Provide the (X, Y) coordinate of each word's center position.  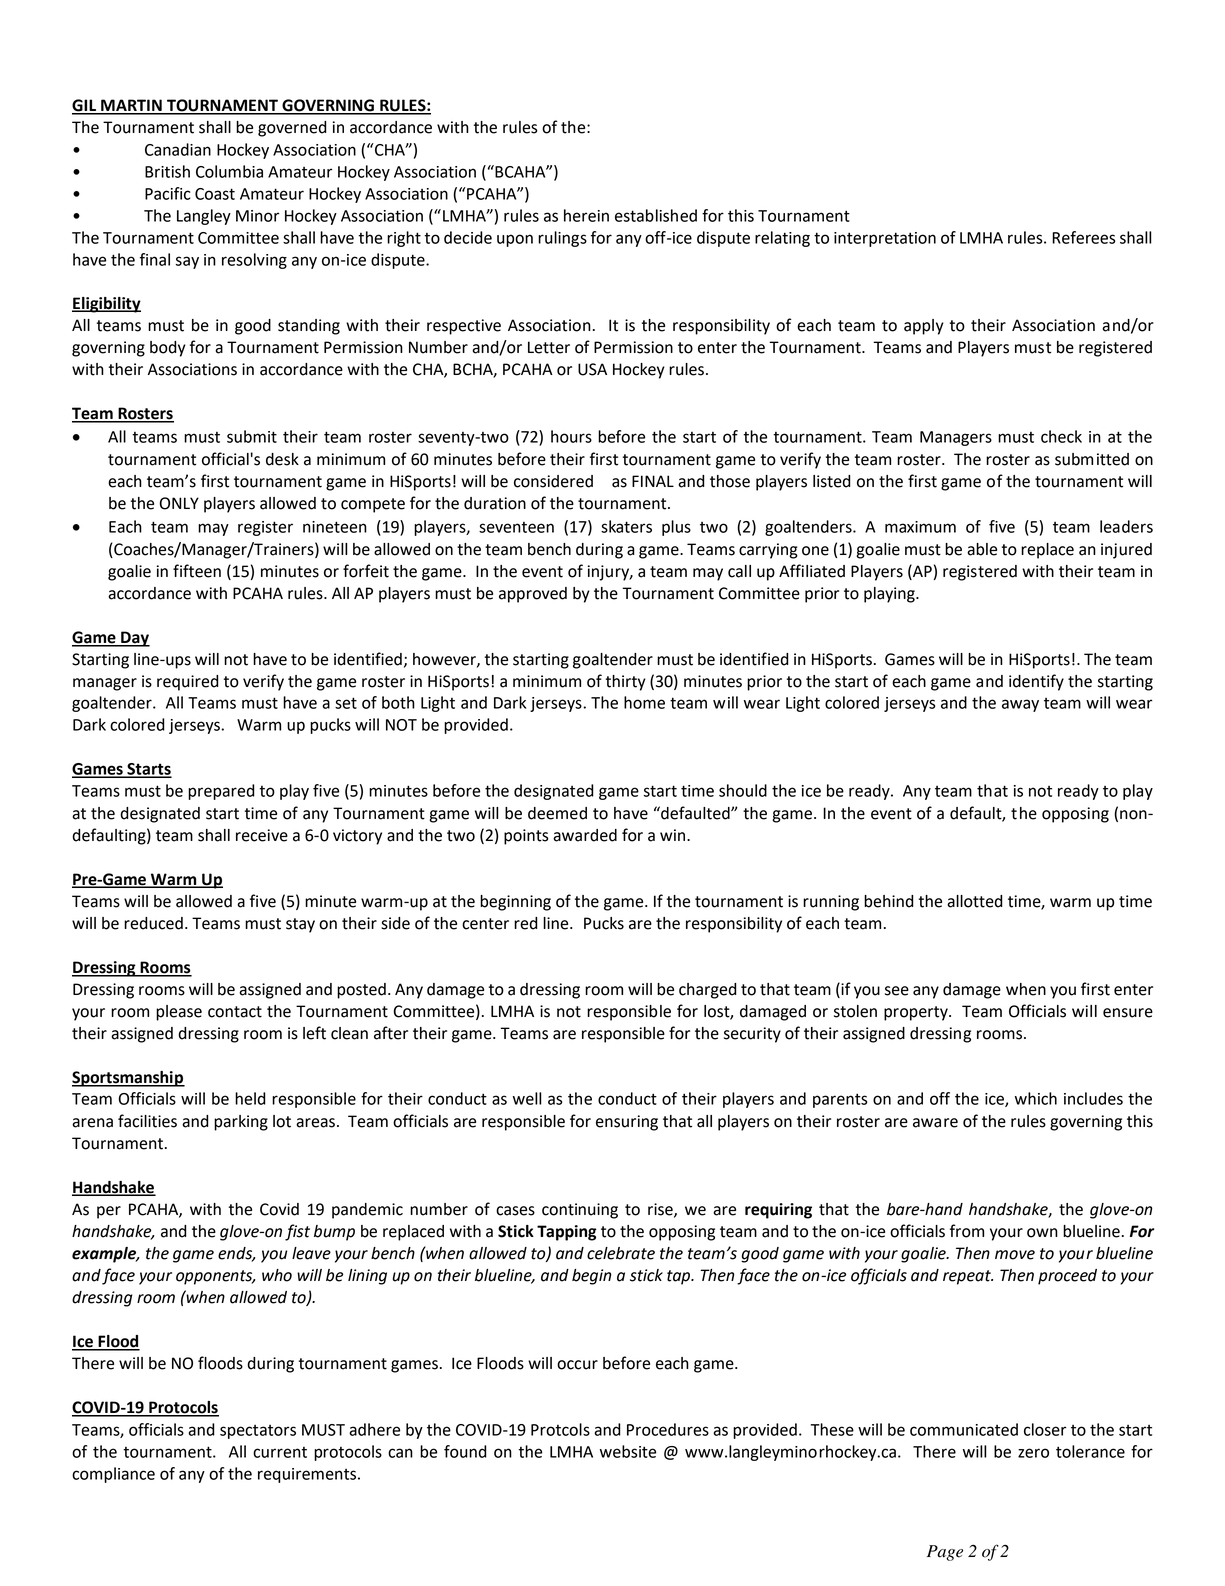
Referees (1083, 237)
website (628, 1451)
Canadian (178, 149)
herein (586, 215)
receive (262, 835)
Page (945, 1553)
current (280, 1452)
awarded (585, 835)
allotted (975, 901)
